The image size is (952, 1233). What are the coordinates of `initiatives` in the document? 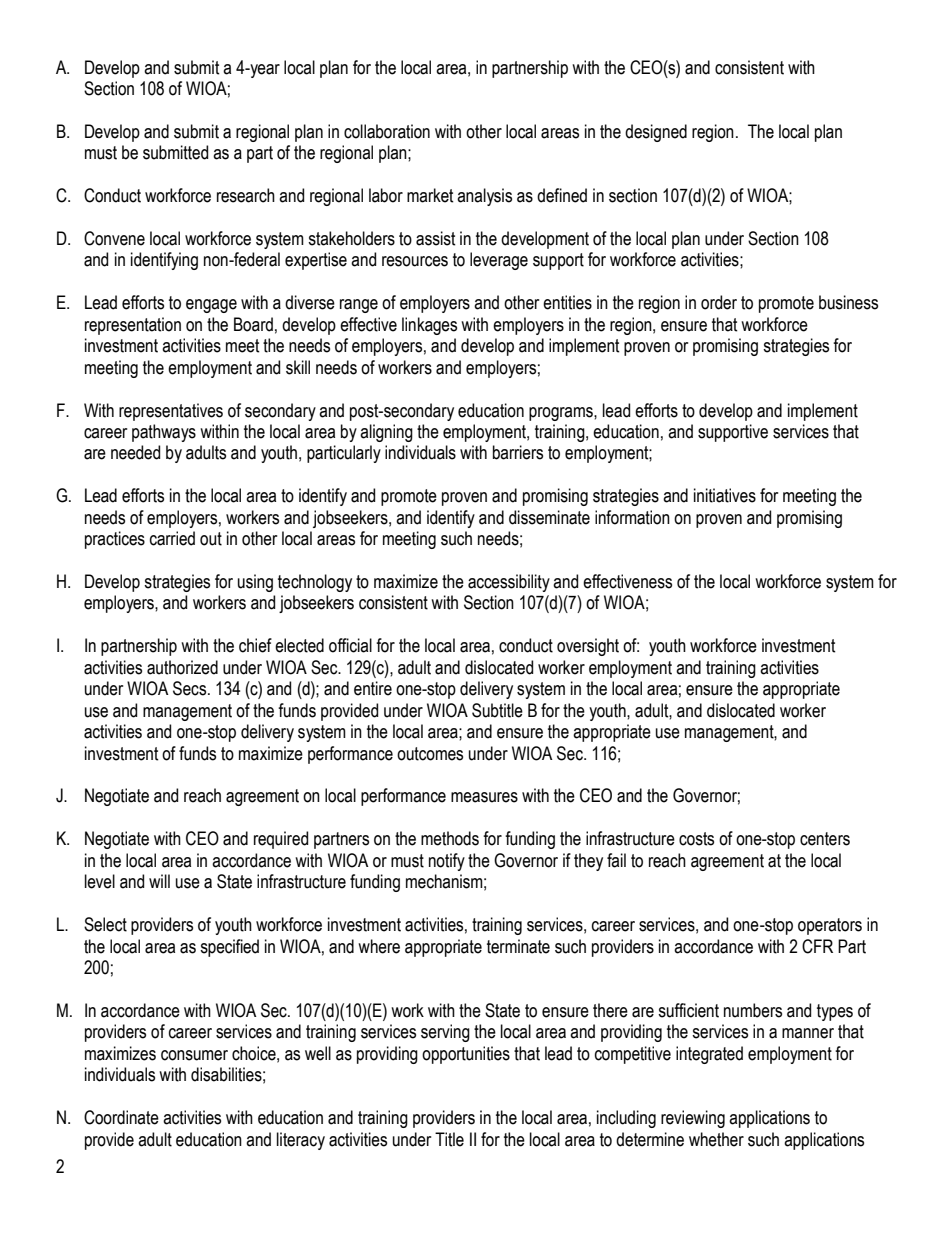 It's located at (725, 495).
